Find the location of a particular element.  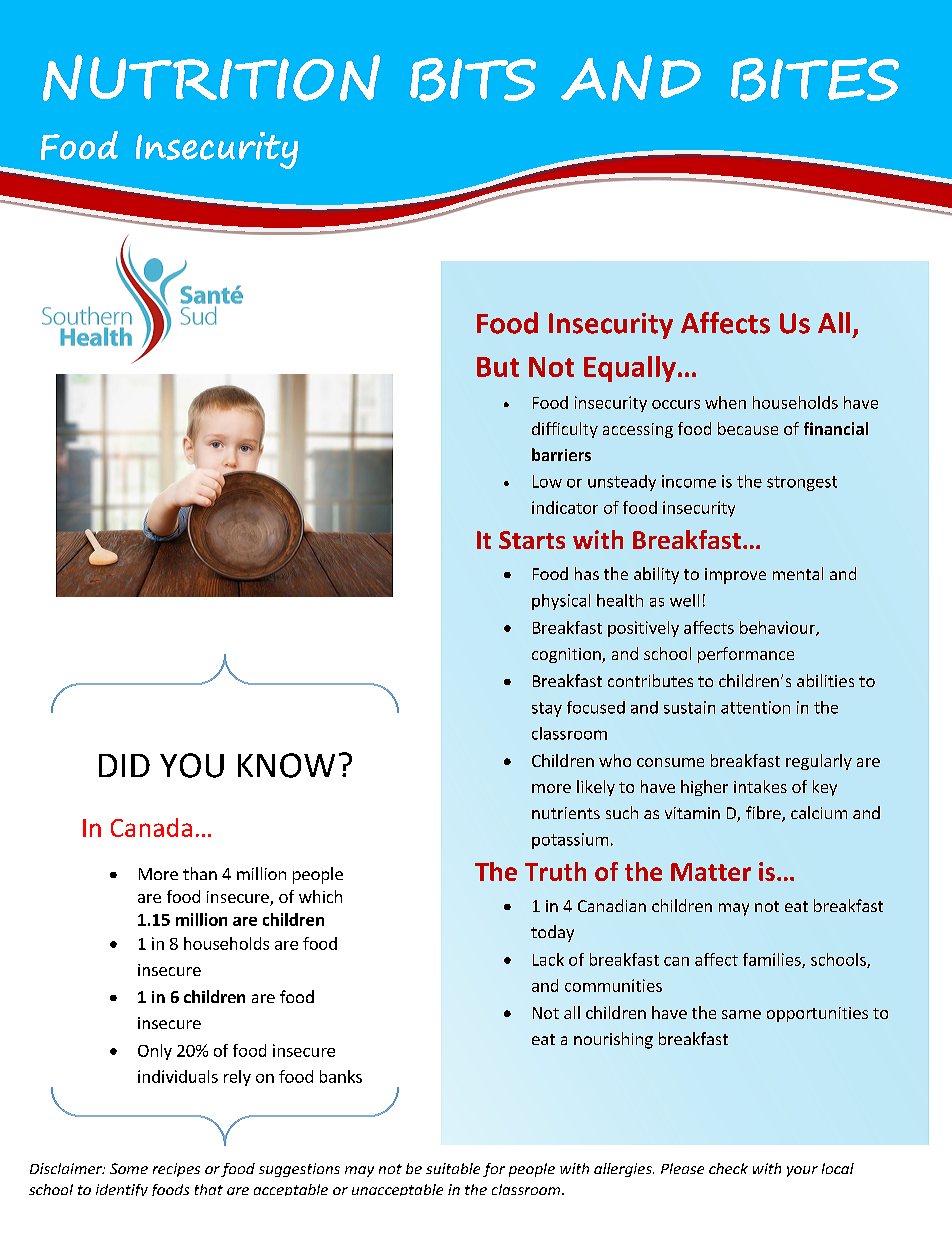

BITS is located at coordinates (473, 80).
